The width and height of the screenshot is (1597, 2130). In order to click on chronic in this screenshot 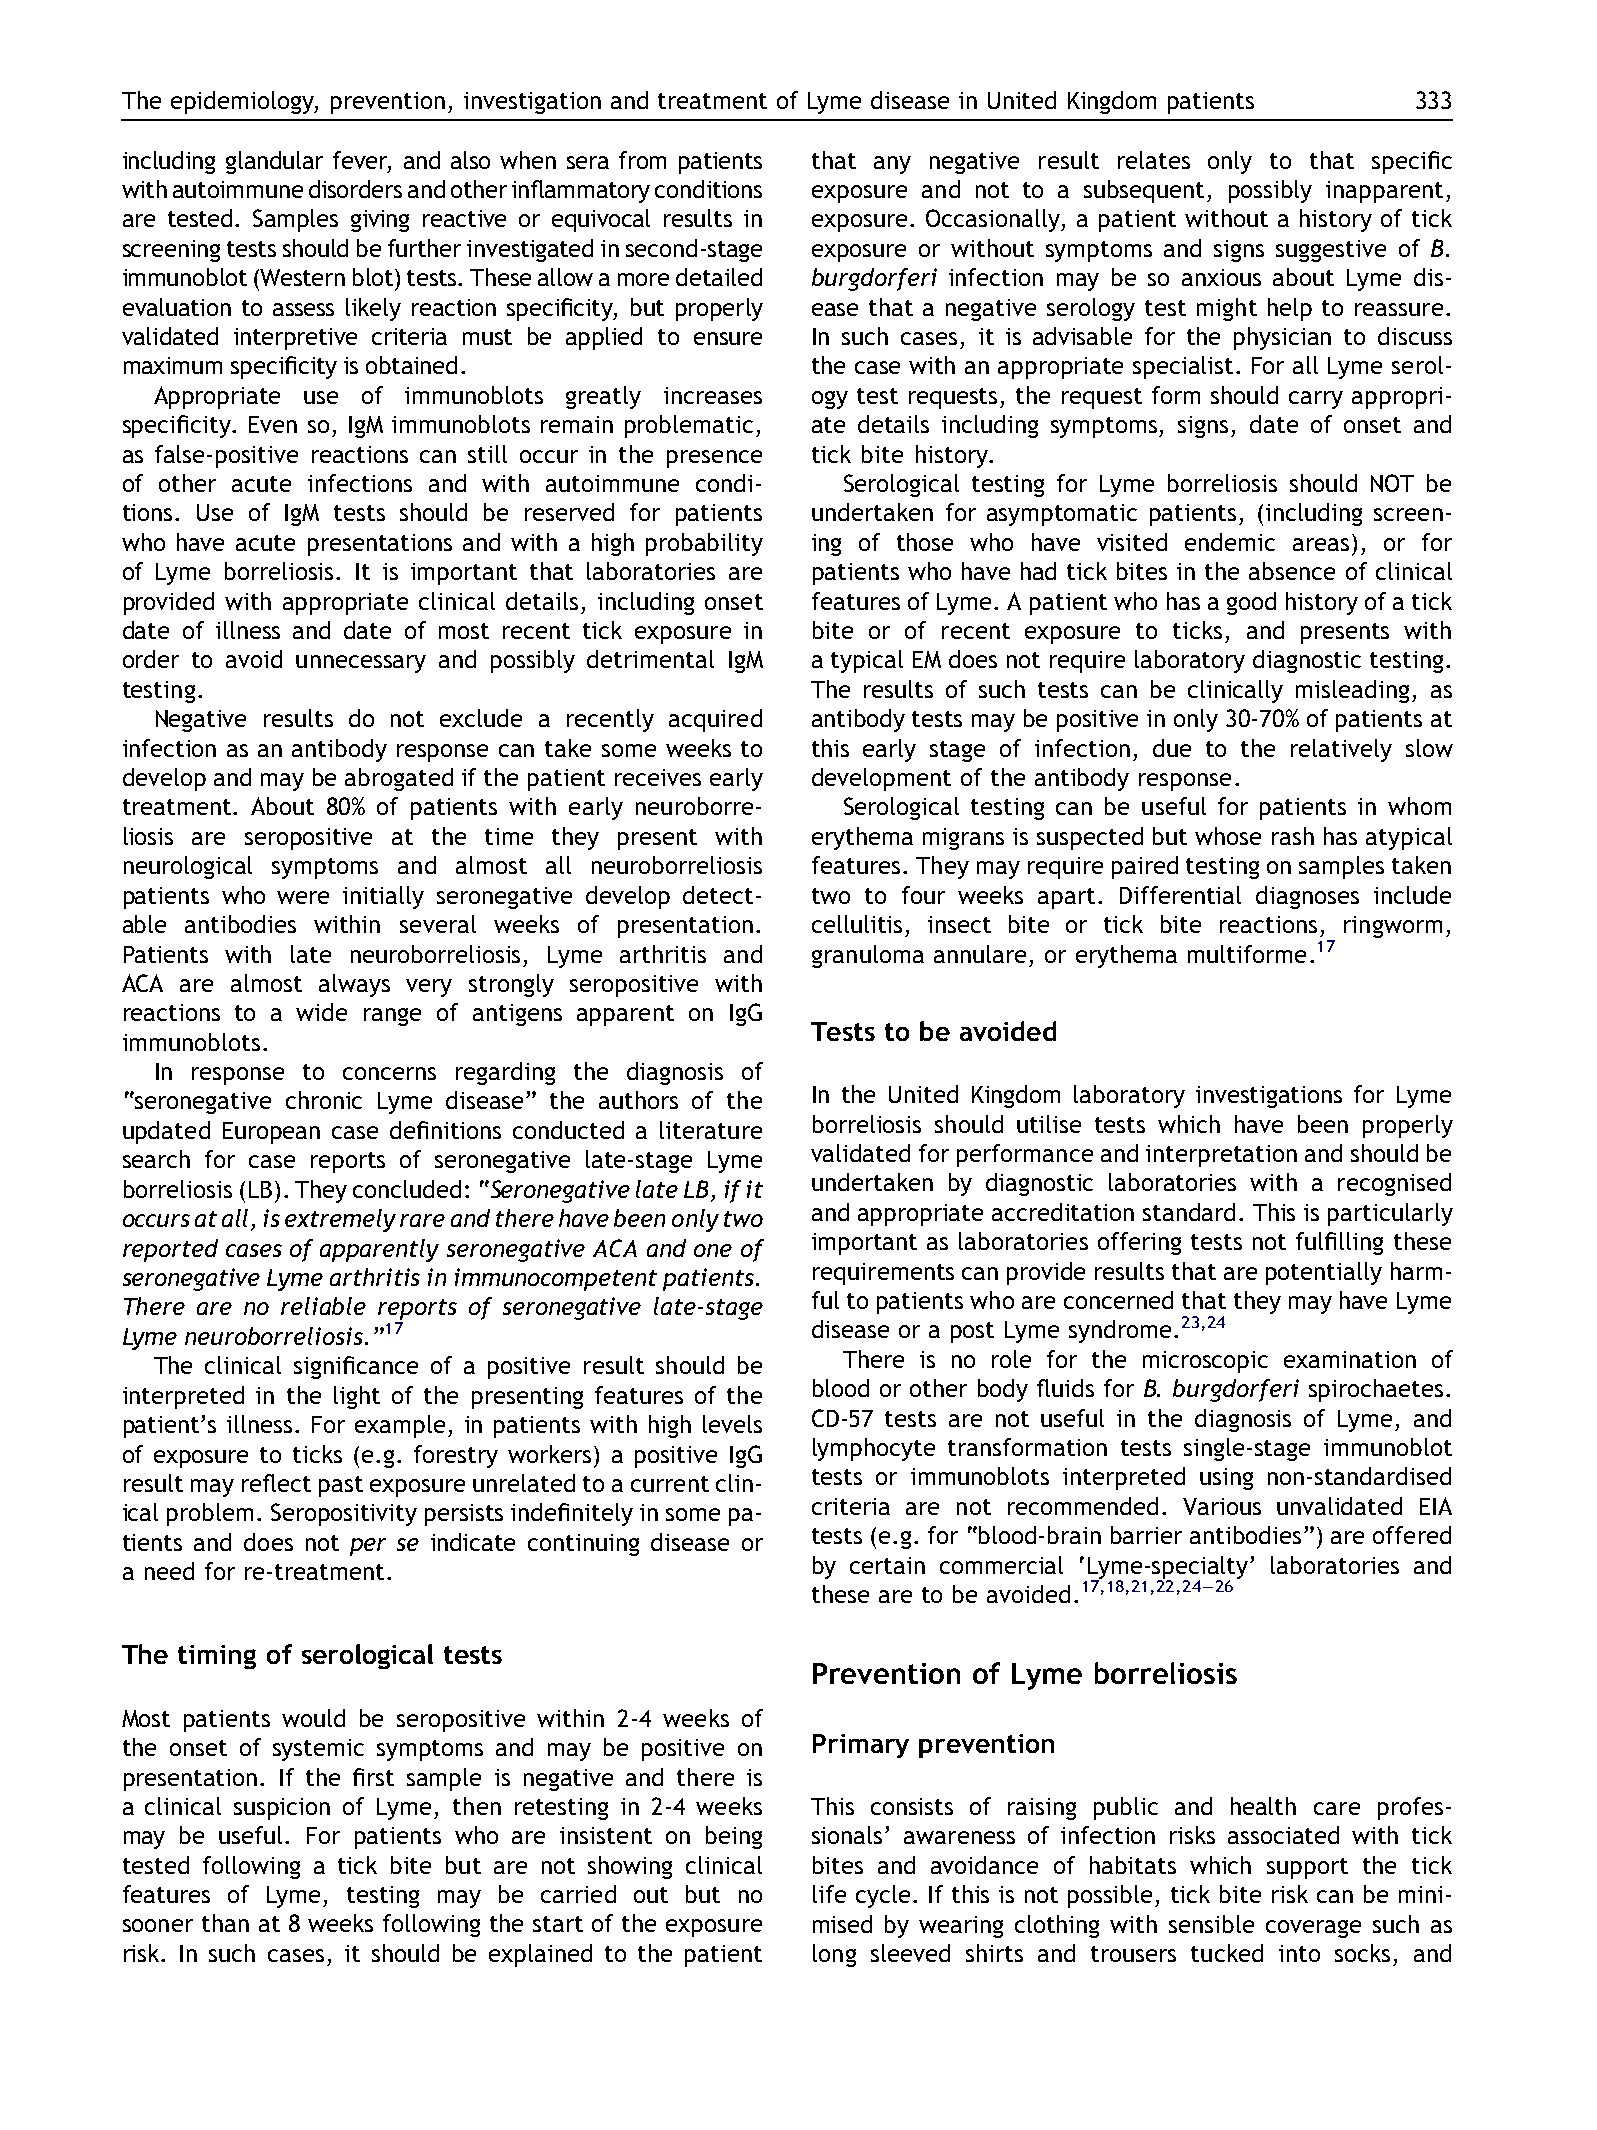, I will do `click(324, 1100)`.
